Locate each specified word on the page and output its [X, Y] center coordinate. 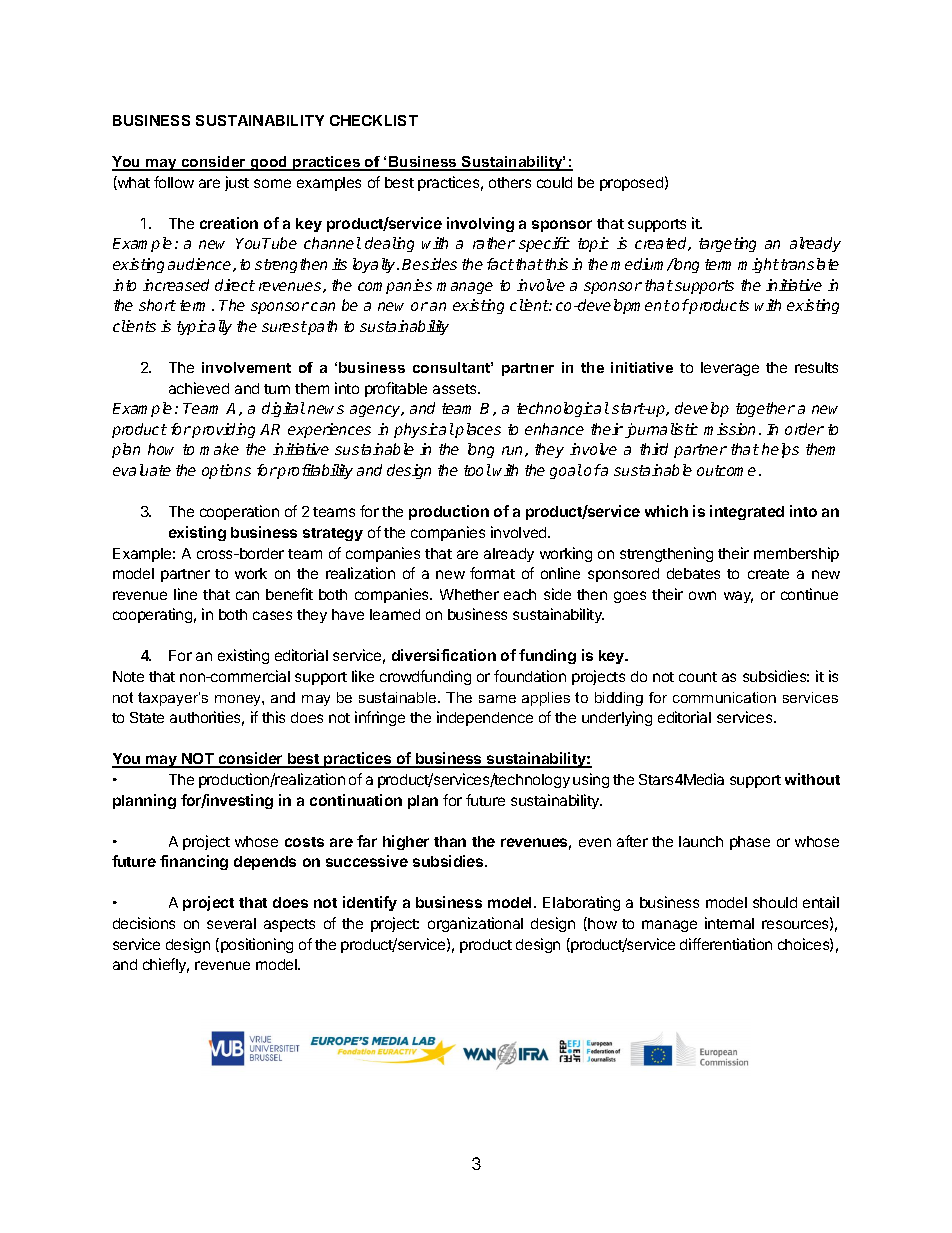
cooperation [239, 512]
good [269, 163]
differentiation [726, 944]
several [231, 923]
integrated [747, 512]
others [510, 182]
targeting [727, 244]
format [492, 573]
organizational [475, 924]
